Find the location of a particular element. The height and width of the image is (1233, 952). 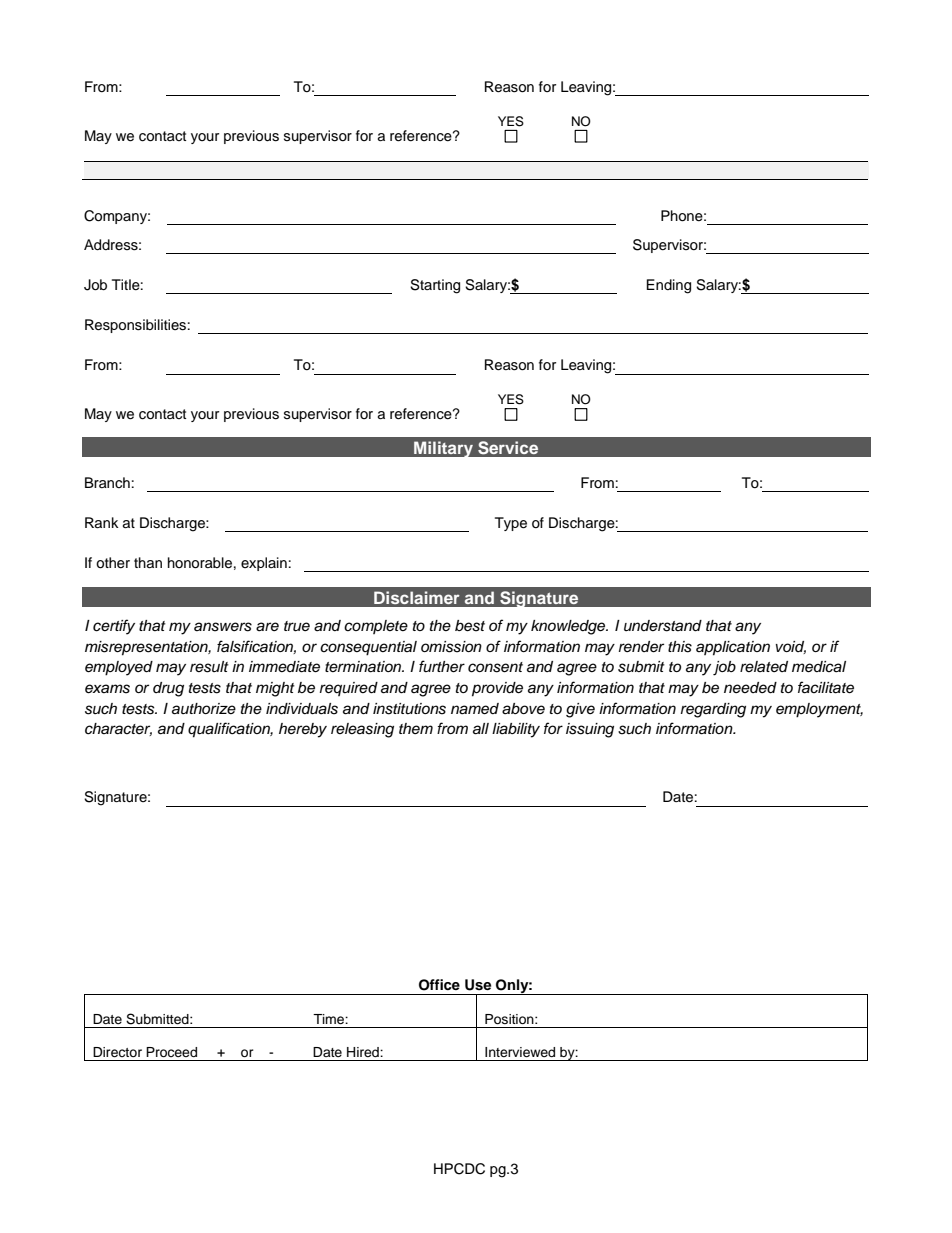

Type is located at coordinates (511, 524).
